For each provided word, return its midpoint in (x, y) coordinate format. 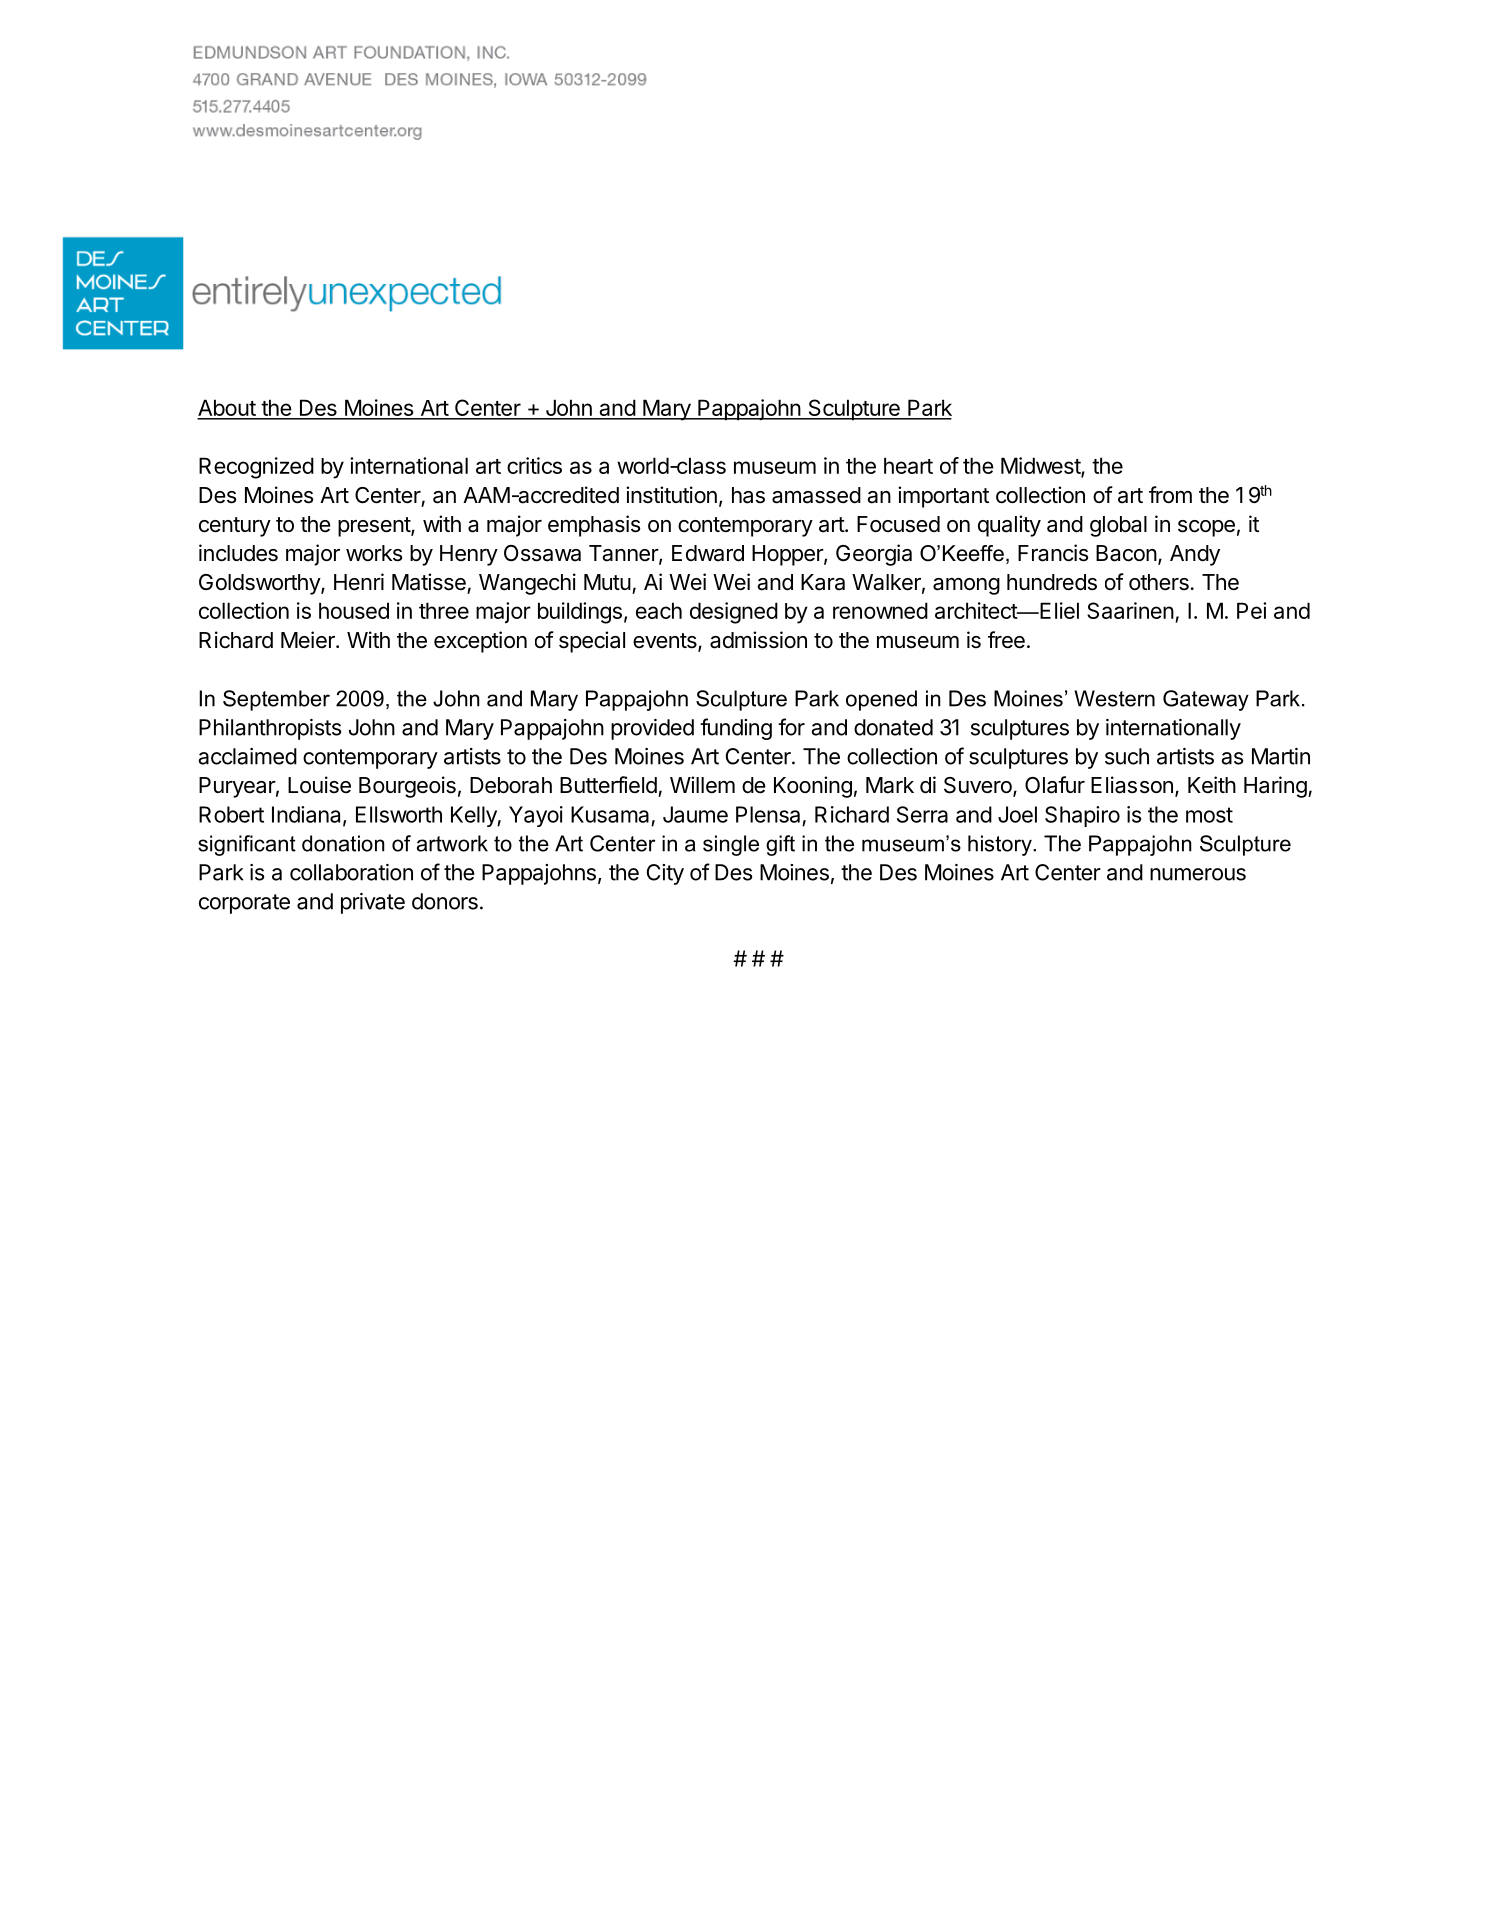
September (276, 700)
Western (1114, 698)
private (373, 903)
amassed (816, 495)
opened (881, 700)
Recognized (256, 468)
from (1170, 495)
